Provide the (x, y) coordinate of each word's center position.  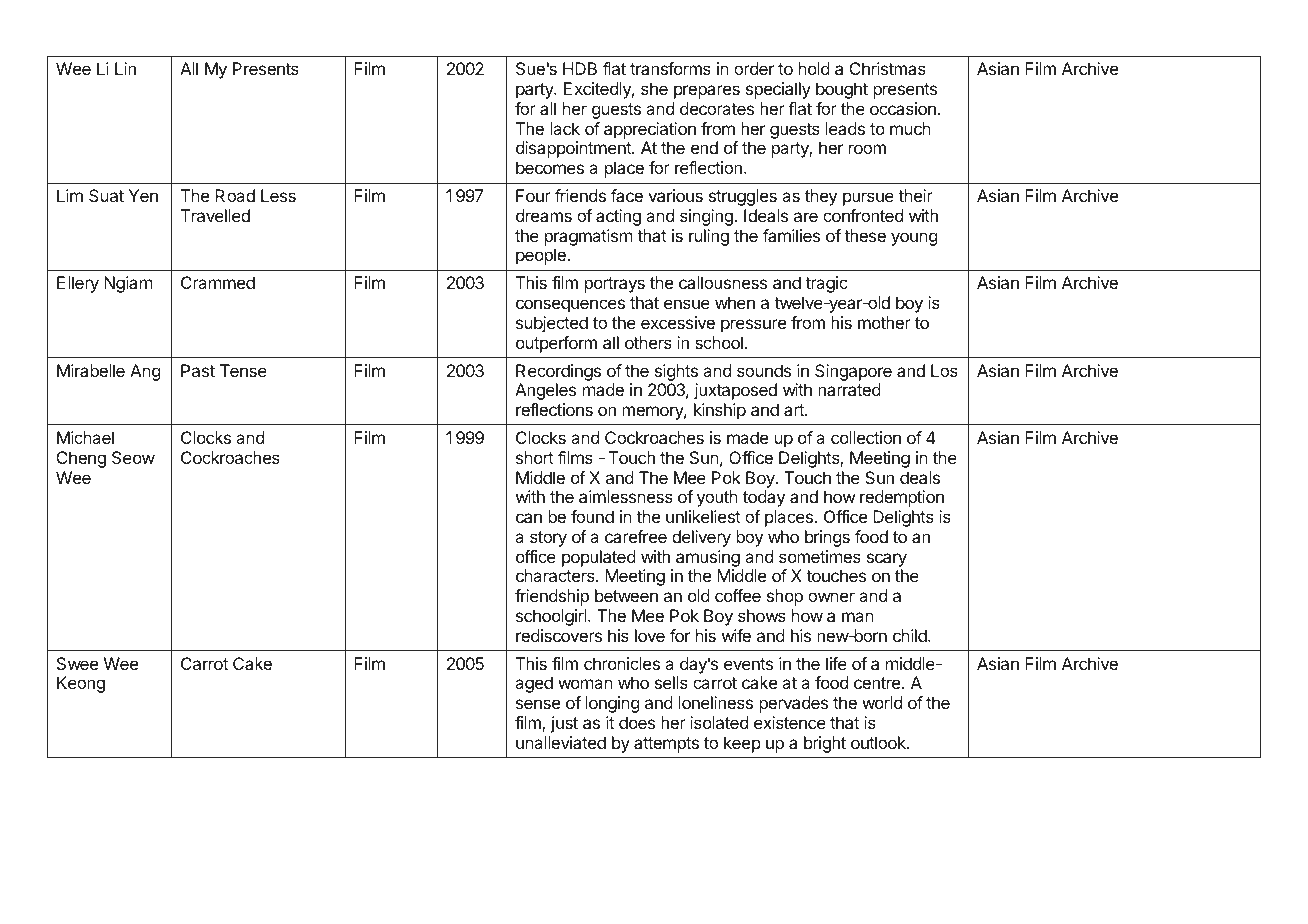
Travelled (215, 215)
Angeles (545, 391)
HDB (580, 68)
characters (556, 575)
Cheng (81, 459)
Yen (143, 195)
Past (198, 370)
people (542, 256)
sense (538, 704)
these (865, 235)
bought (842, 90)
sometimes (820, 556)
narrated (849, 389)
